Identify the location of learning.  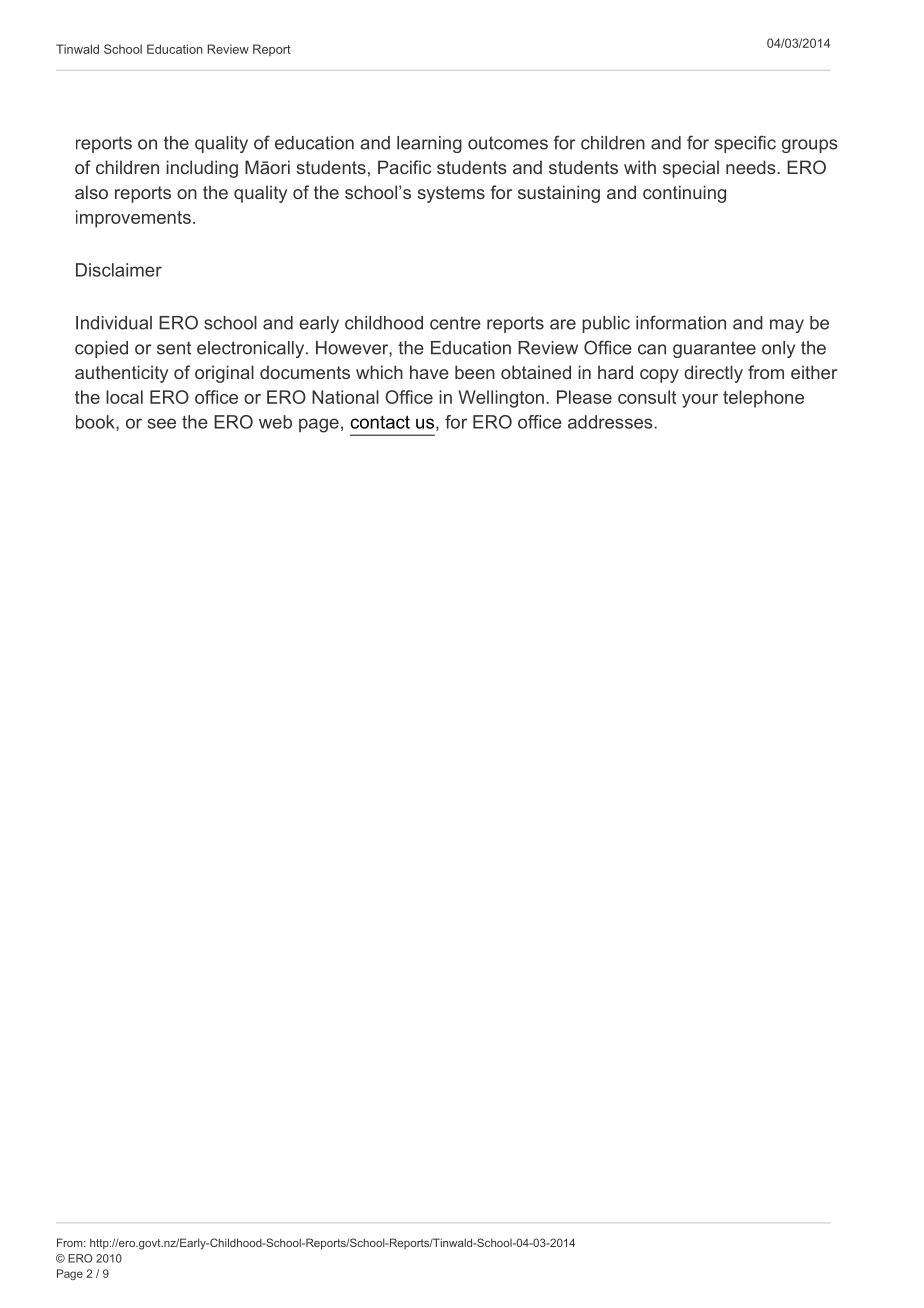
(429, 144).
